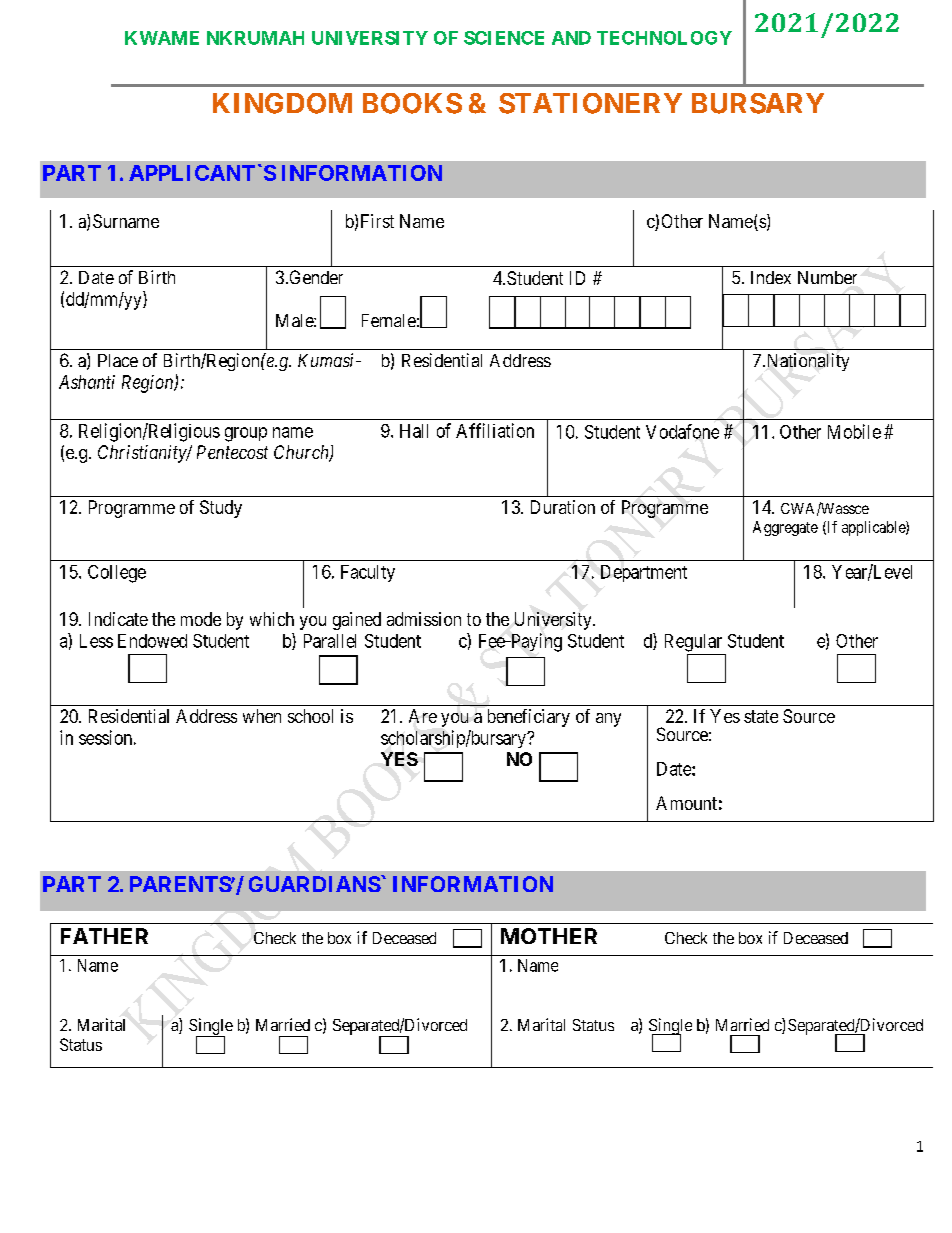  I want to click on Place, so click(118, 360).
